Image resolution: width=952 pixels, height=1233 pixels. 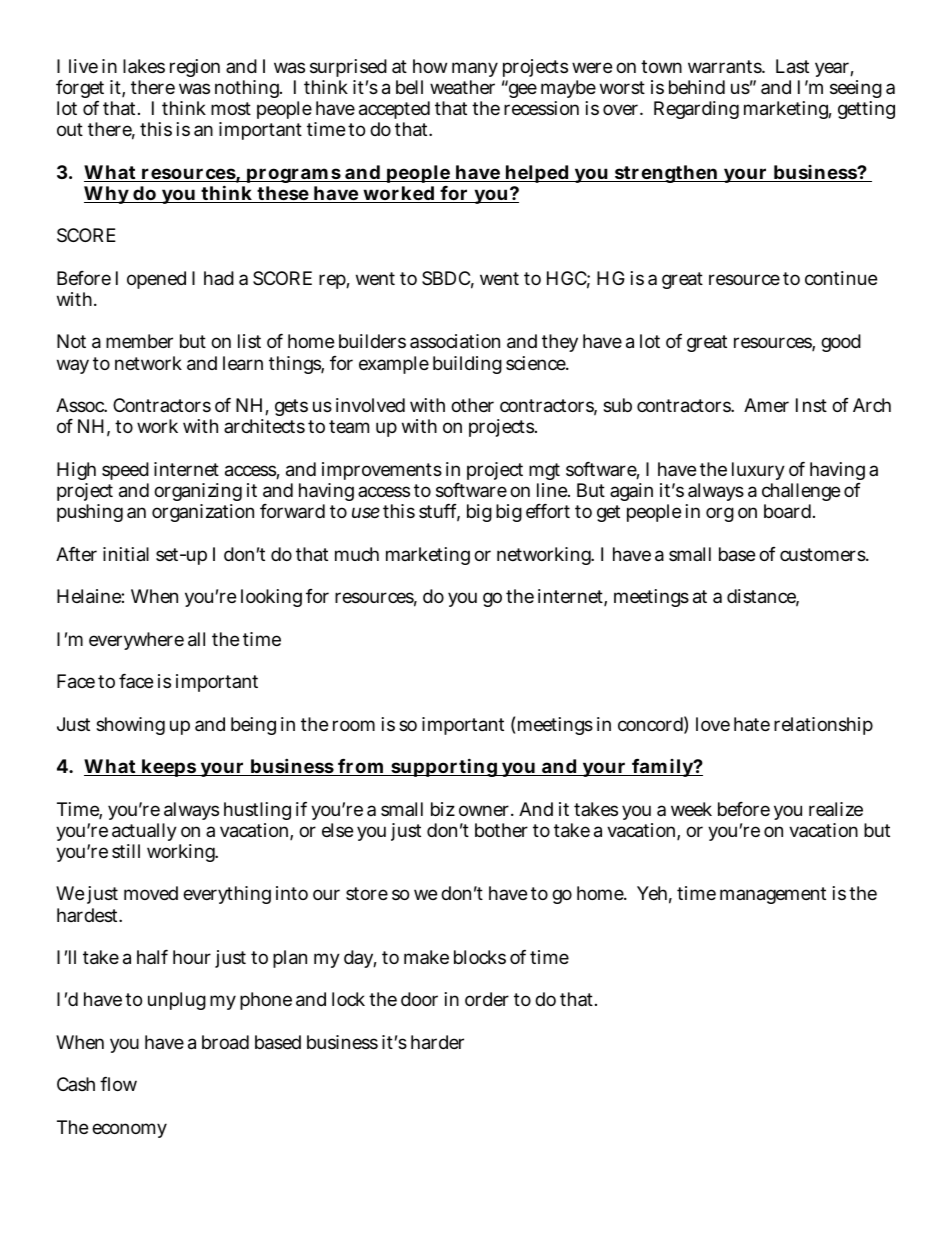 What do you see at coordinates (118, 1084) in the screenshot?
I see `flow` at bounding box center [118, 1084].
